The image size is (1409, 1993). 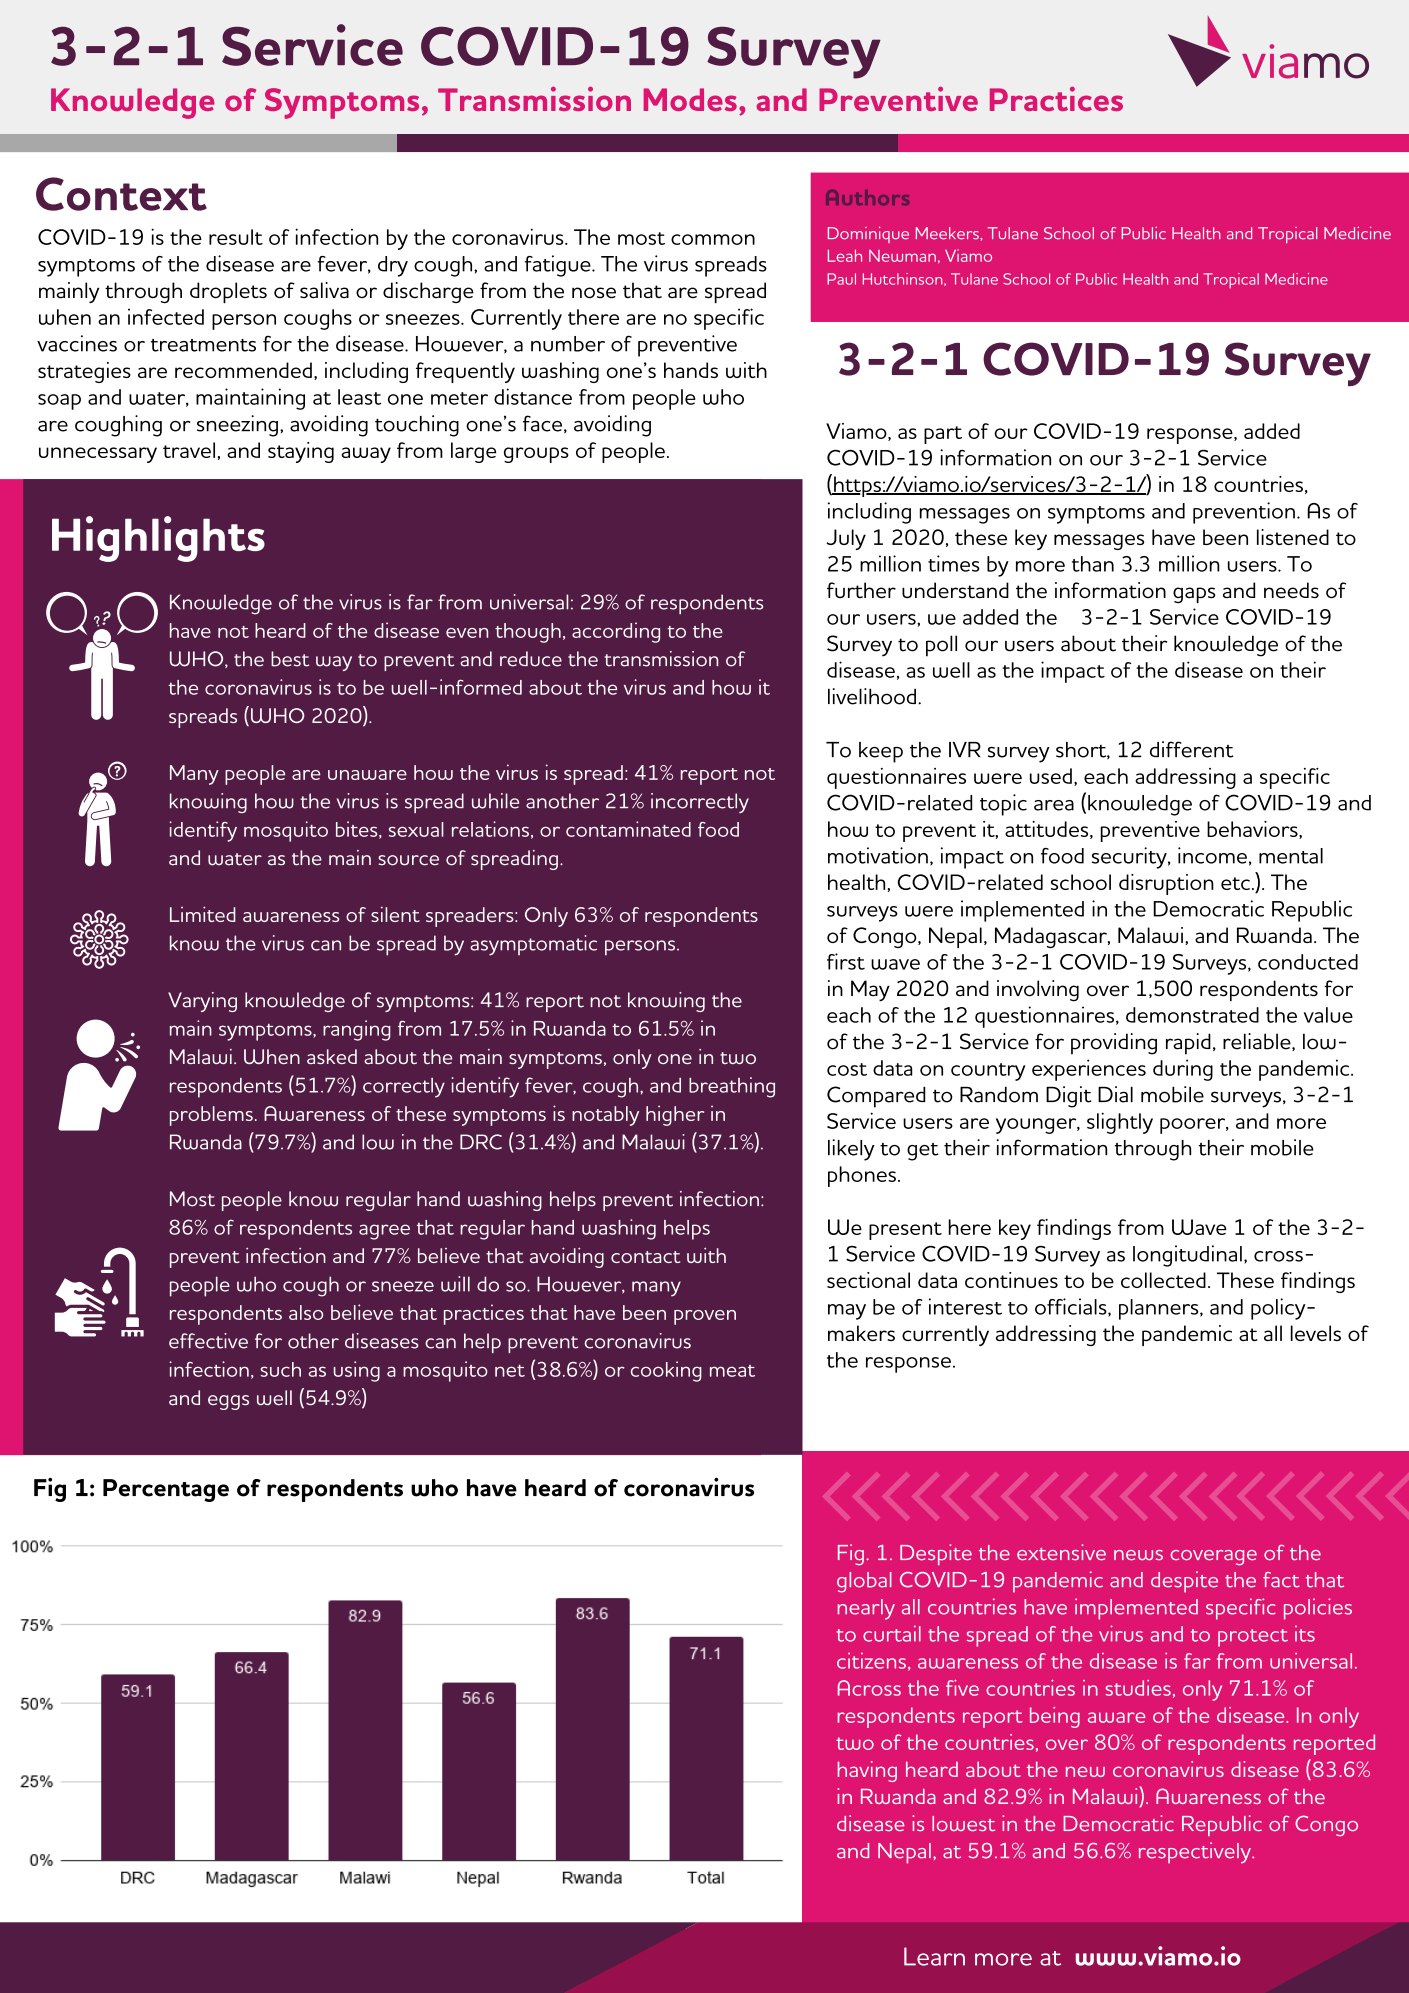 What do you see at coordinates (732, 1087) in the image?
I see `breathing` at bounding box center [732, 1087].
